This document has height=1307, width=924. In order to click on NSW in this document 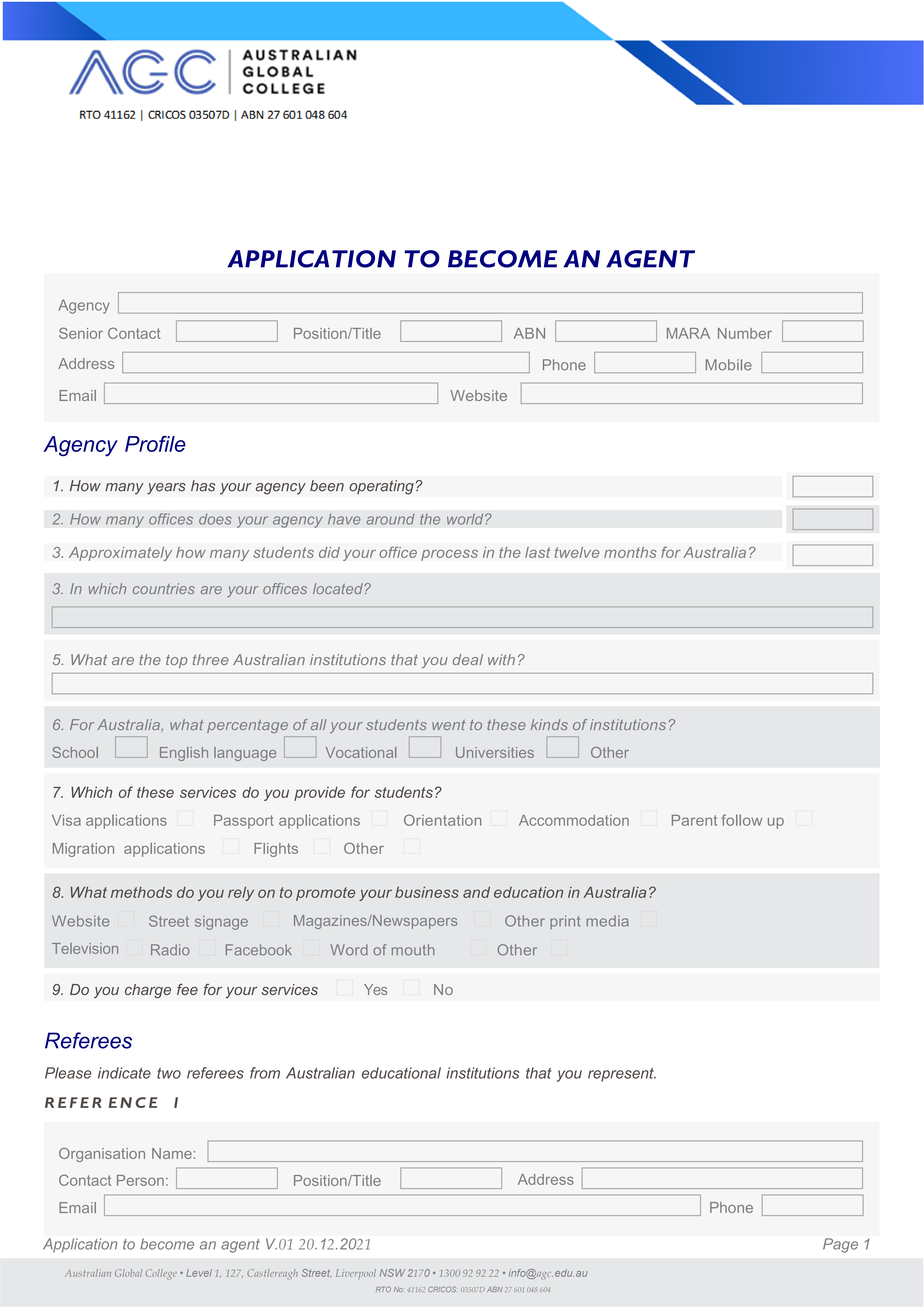, I will do `click(392, 1273)`.
